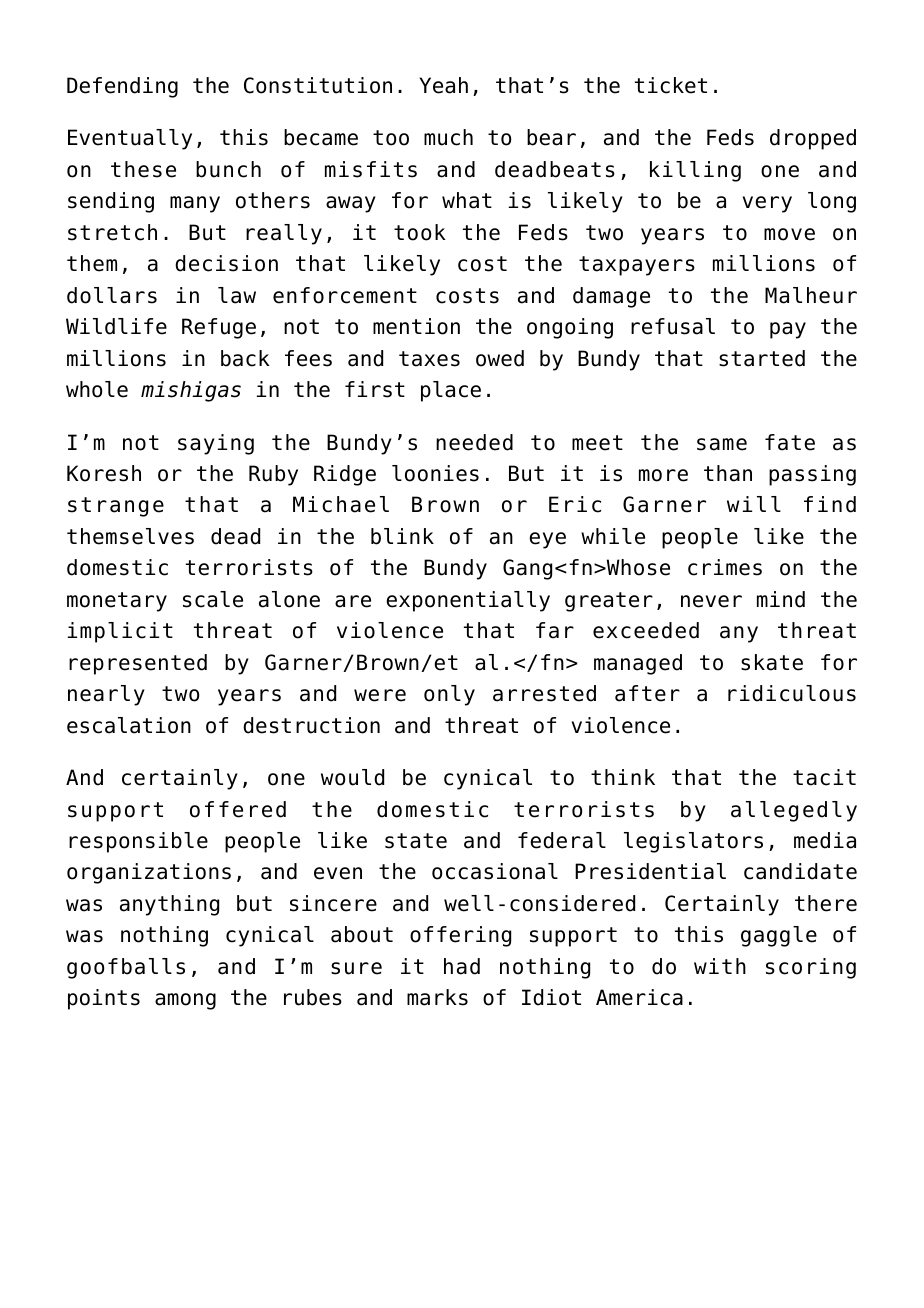  Describe the element at coordinates (122, 87) in the screenshot. I see `Defending` at that location.
